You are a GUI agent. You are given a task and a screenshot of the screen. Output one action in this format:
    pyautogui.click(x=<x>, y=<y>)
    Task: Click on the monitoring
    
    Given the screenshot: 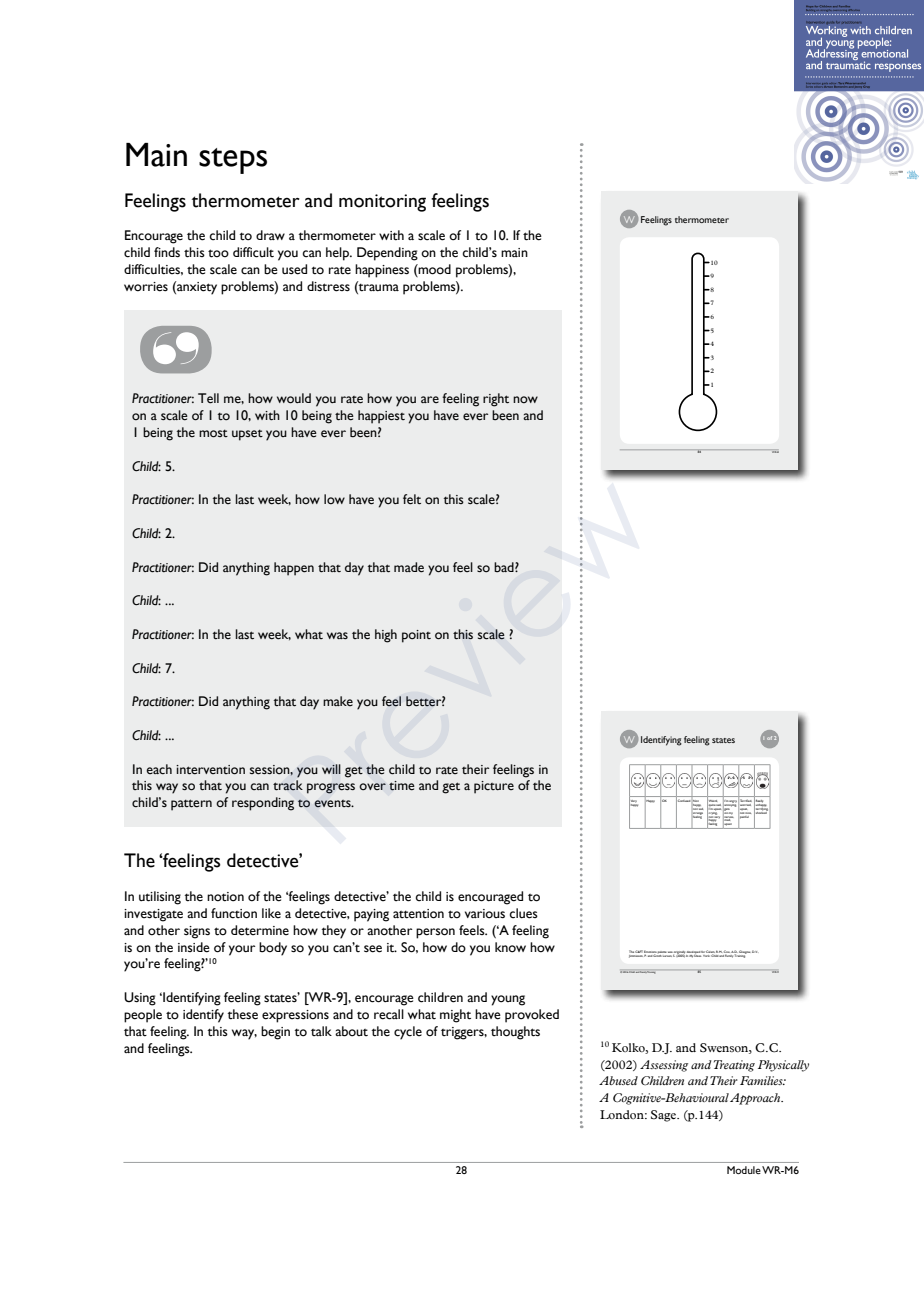 What is the action you would take?
    pyautogui.click(x=382, y=203)
